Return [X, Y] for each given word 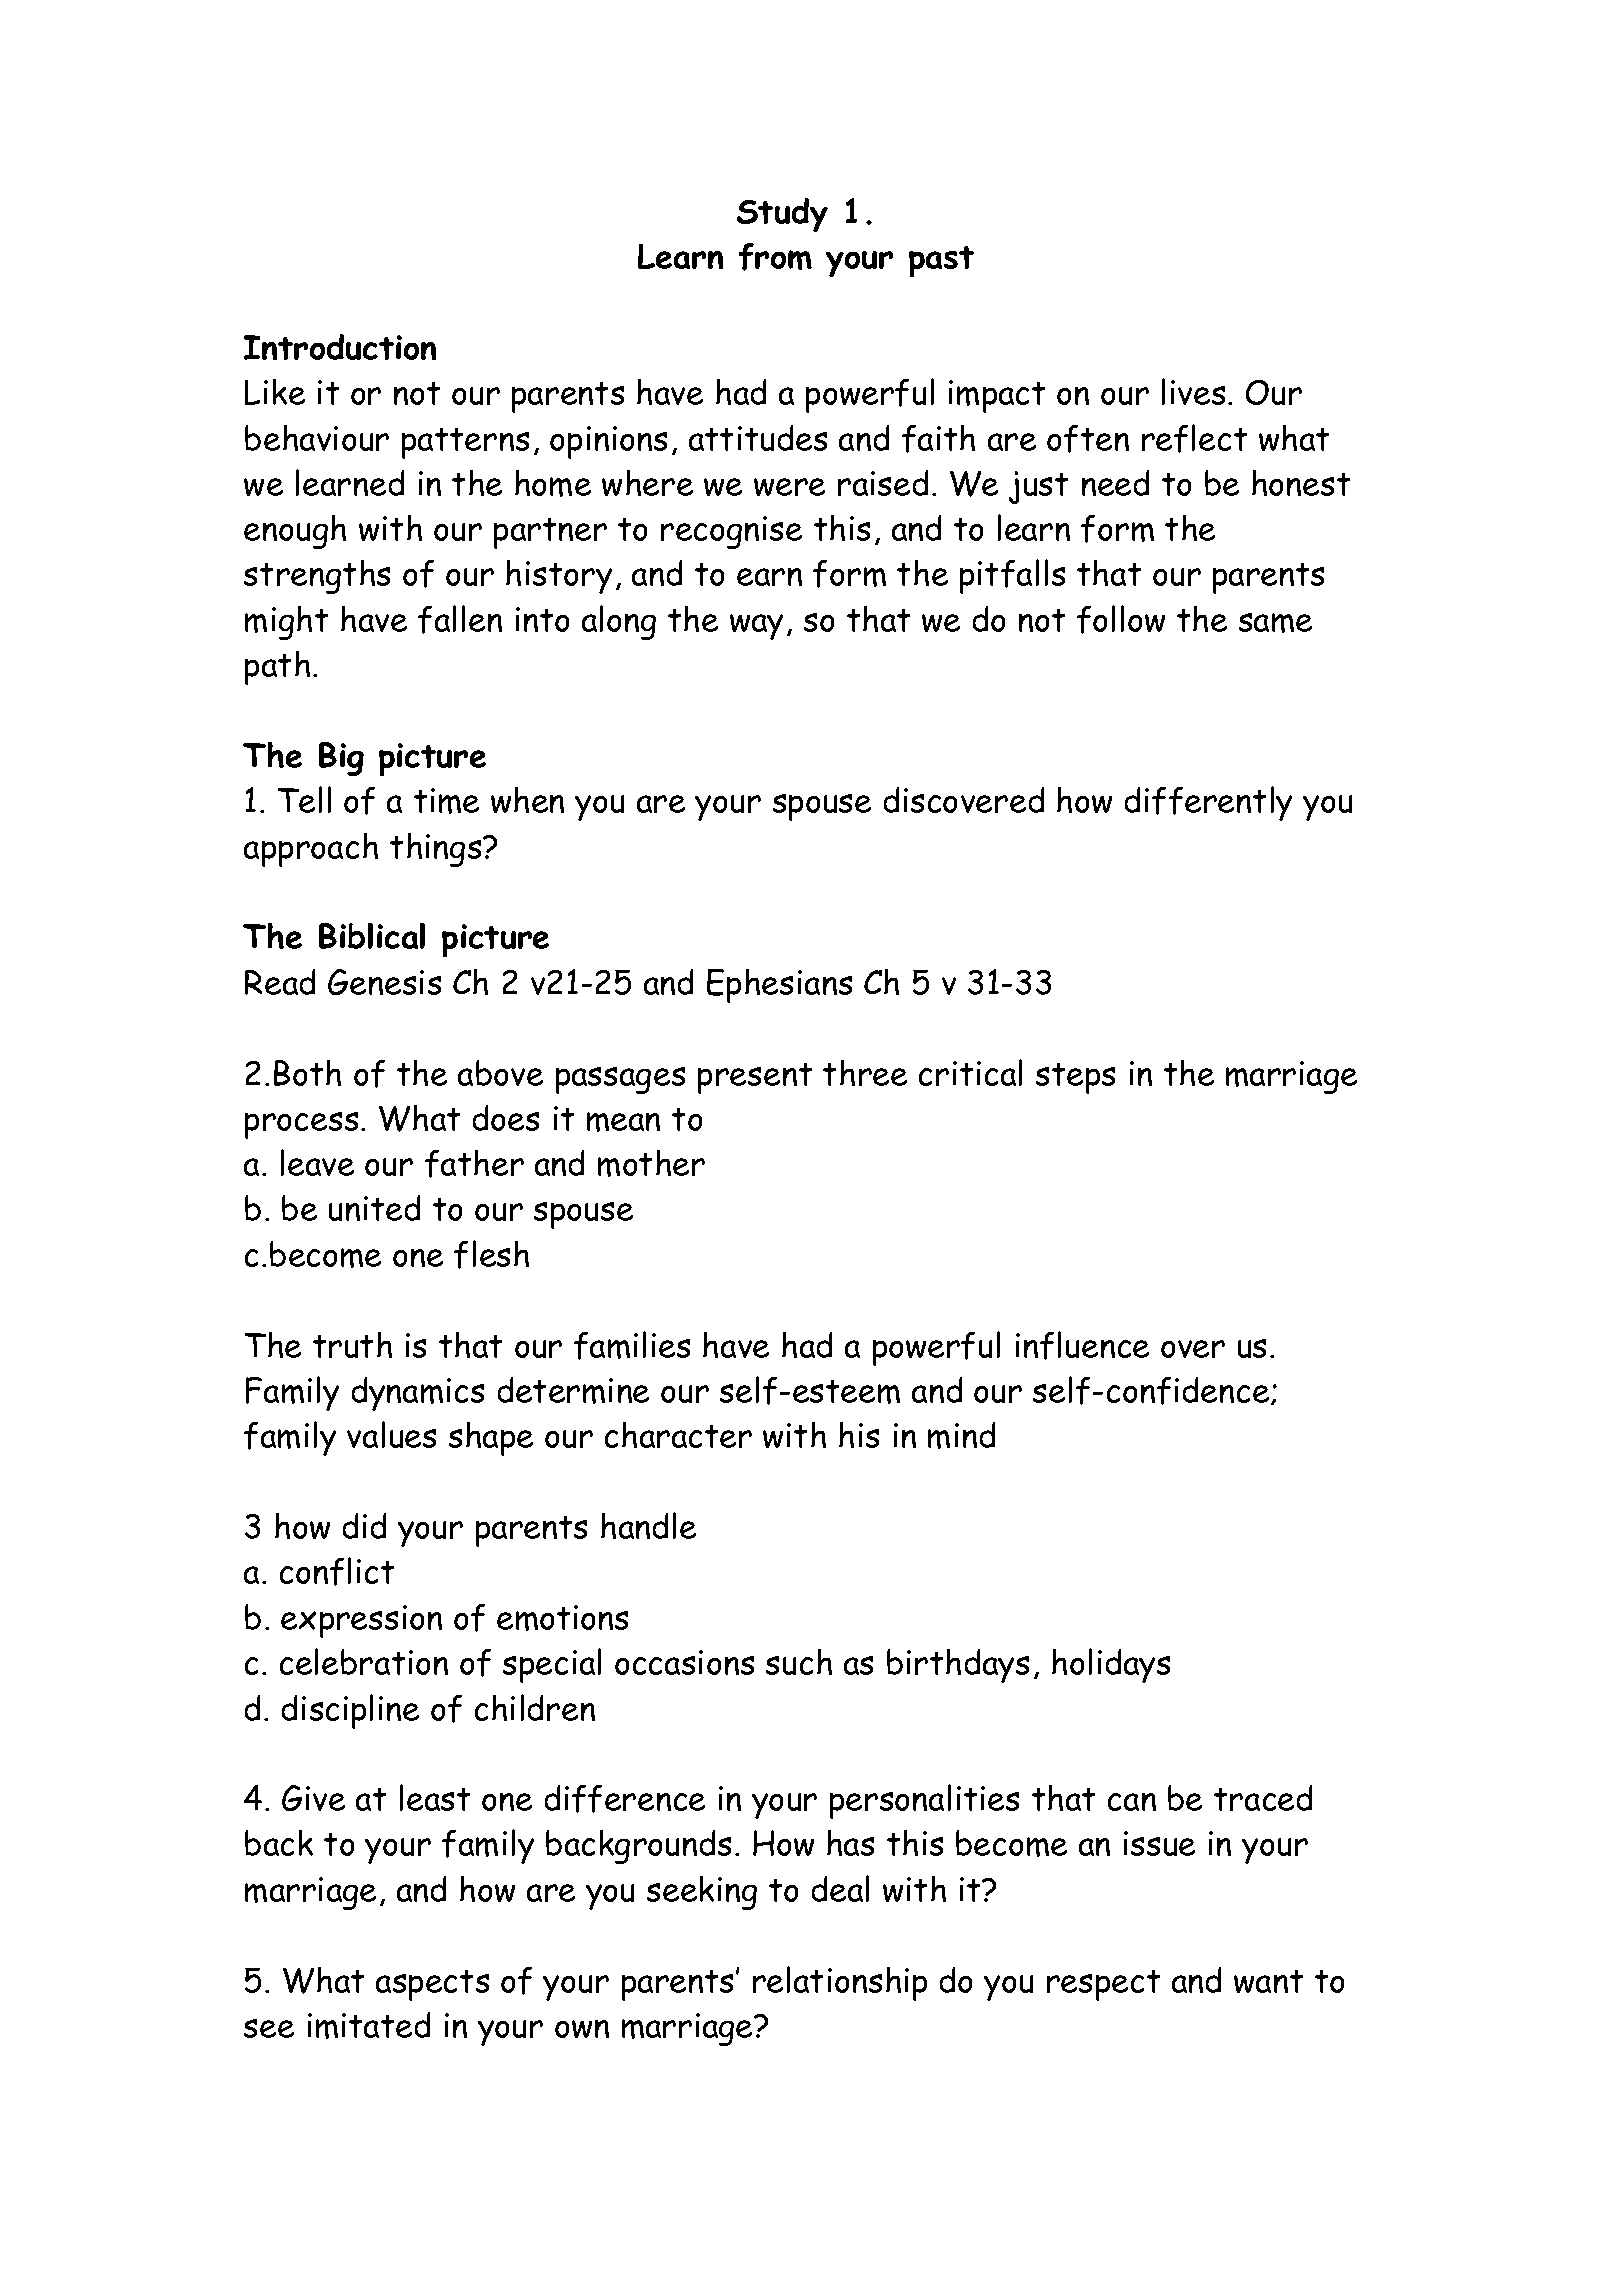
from [775, 257]
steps [1075, 1078]
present [755, 1078]
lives [1193, 391]
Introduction [340, 347]
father [474, 1164]
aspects [432, 1985]
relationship [840, 1983]
